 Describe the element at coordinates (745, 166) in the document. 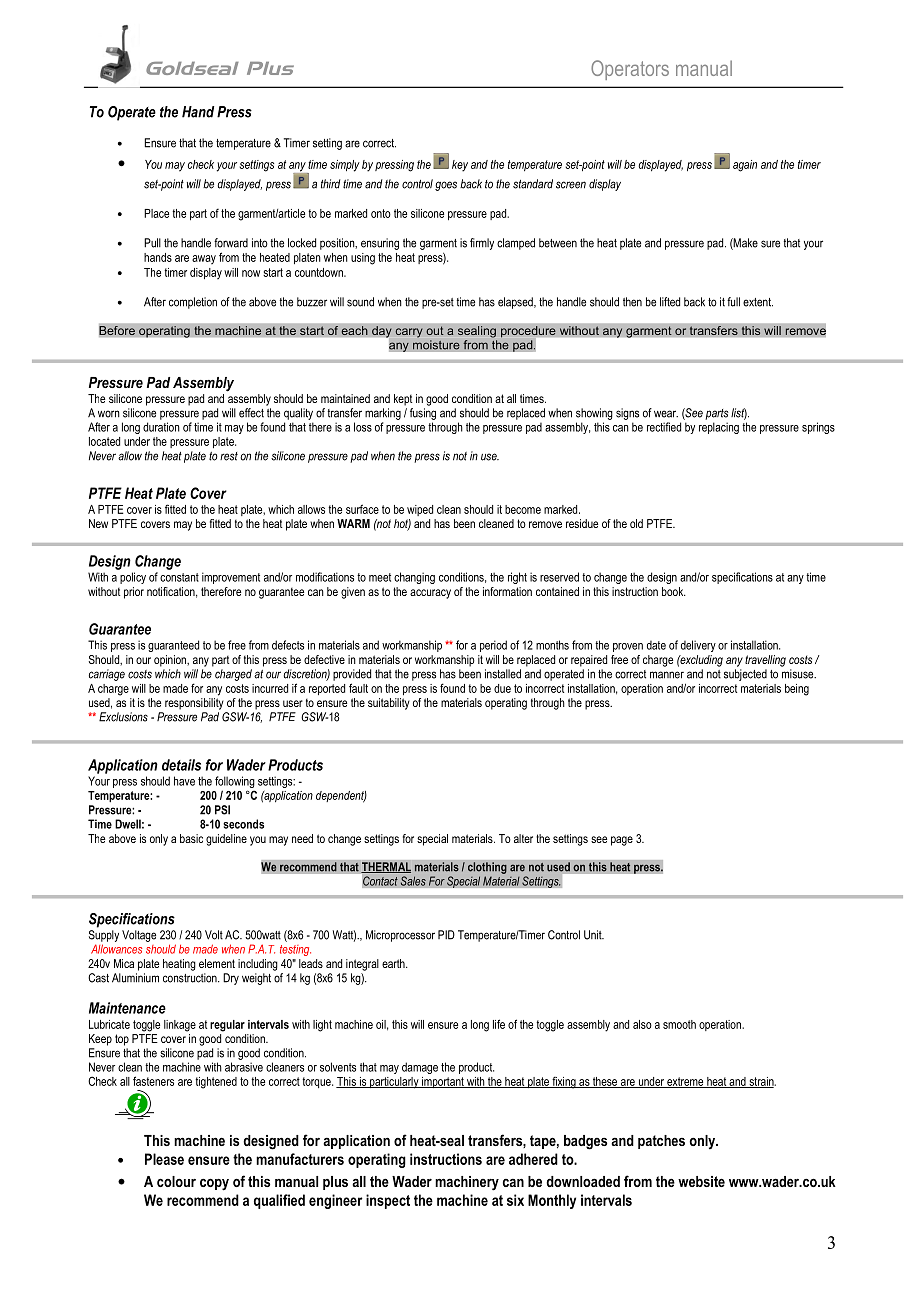

I see `again` at that location.
